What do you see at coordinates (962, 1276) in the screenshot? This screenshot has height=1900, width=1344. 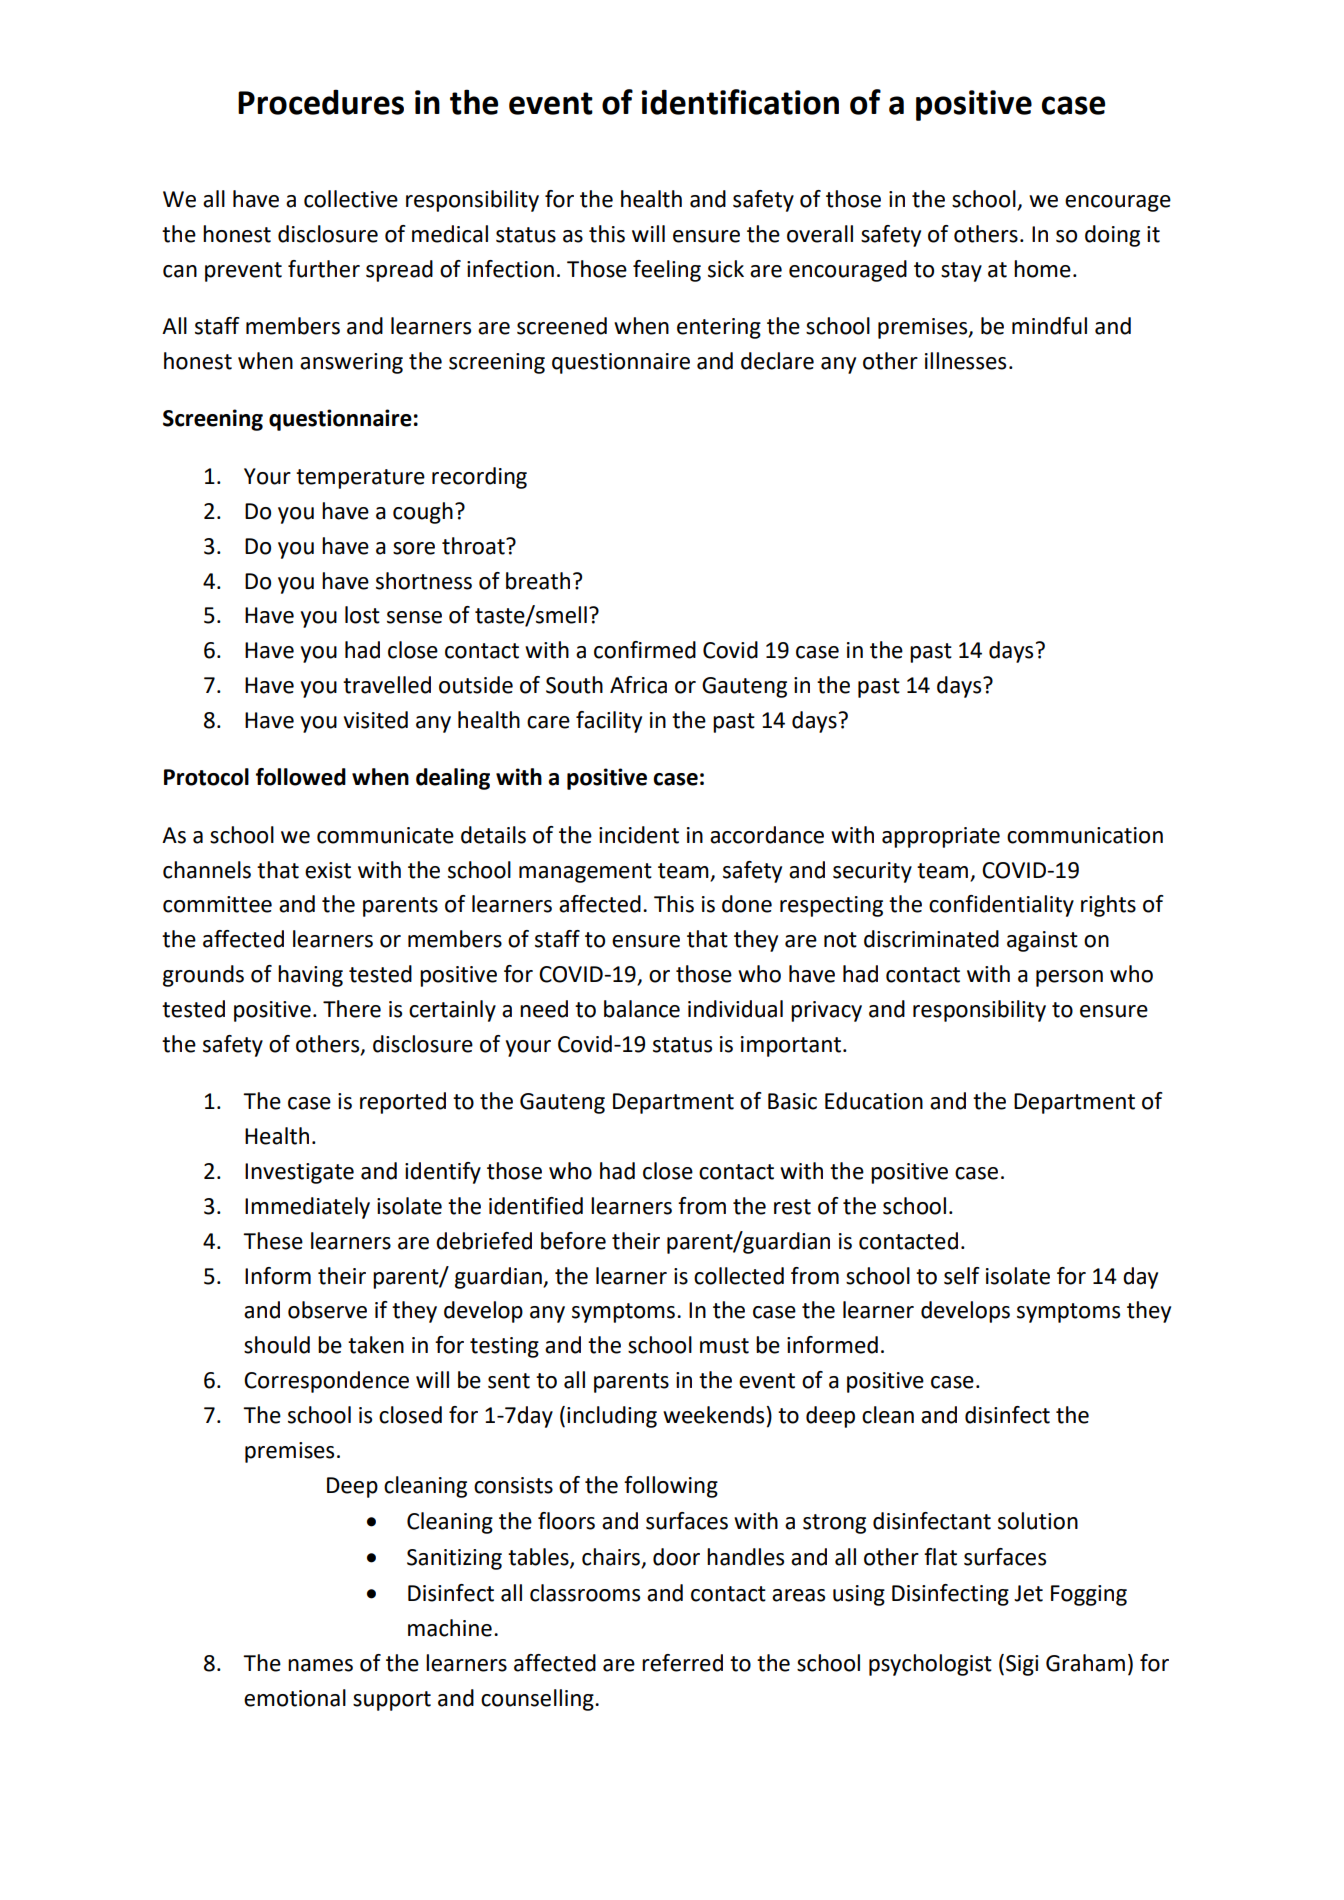 I see `self` at bounding box center [962, 1276].
